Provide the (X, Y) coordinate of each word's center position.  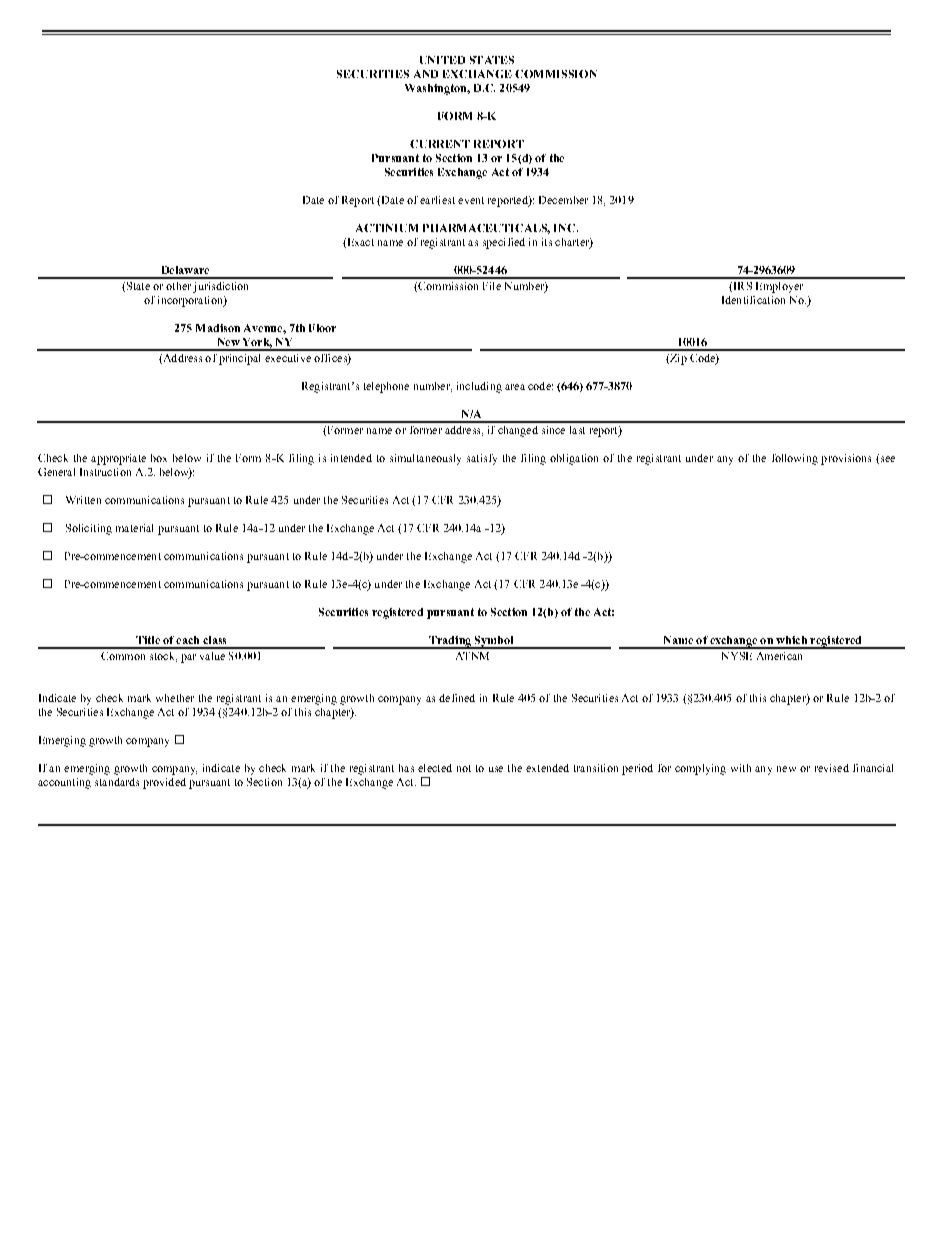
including (479, 387)
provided (164, 783)
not (464, 768)
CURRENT (440, 144)
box (159, 458)
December (563, 200)
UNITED (442, 60)
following (795, 459)
